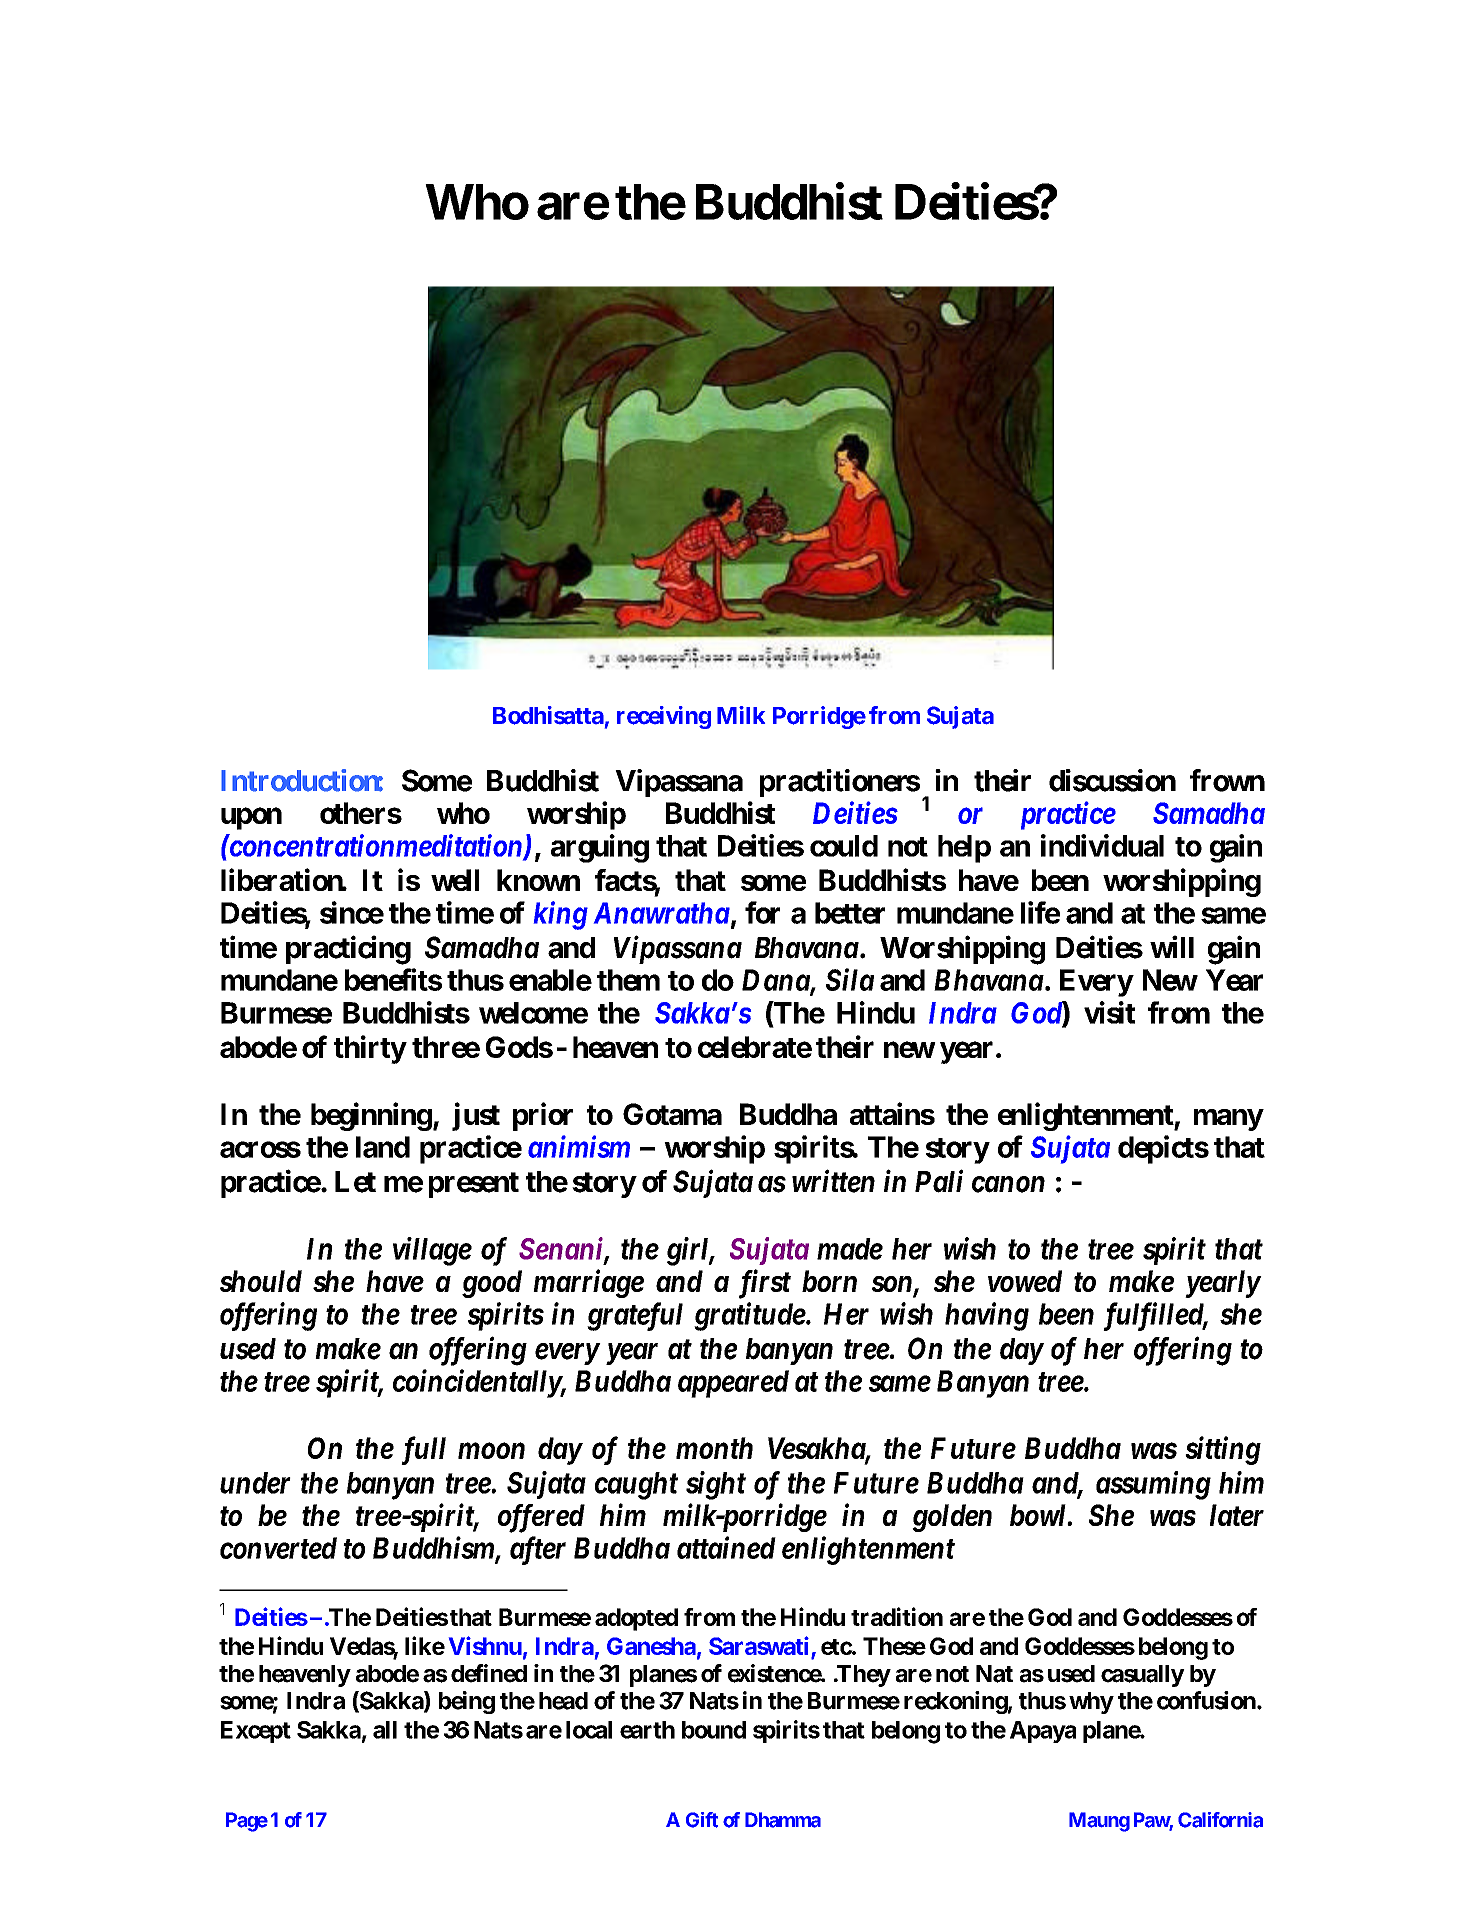  Describe the element at coordinates (783, 1820) in the document. I see `Dhamma` at that location.
